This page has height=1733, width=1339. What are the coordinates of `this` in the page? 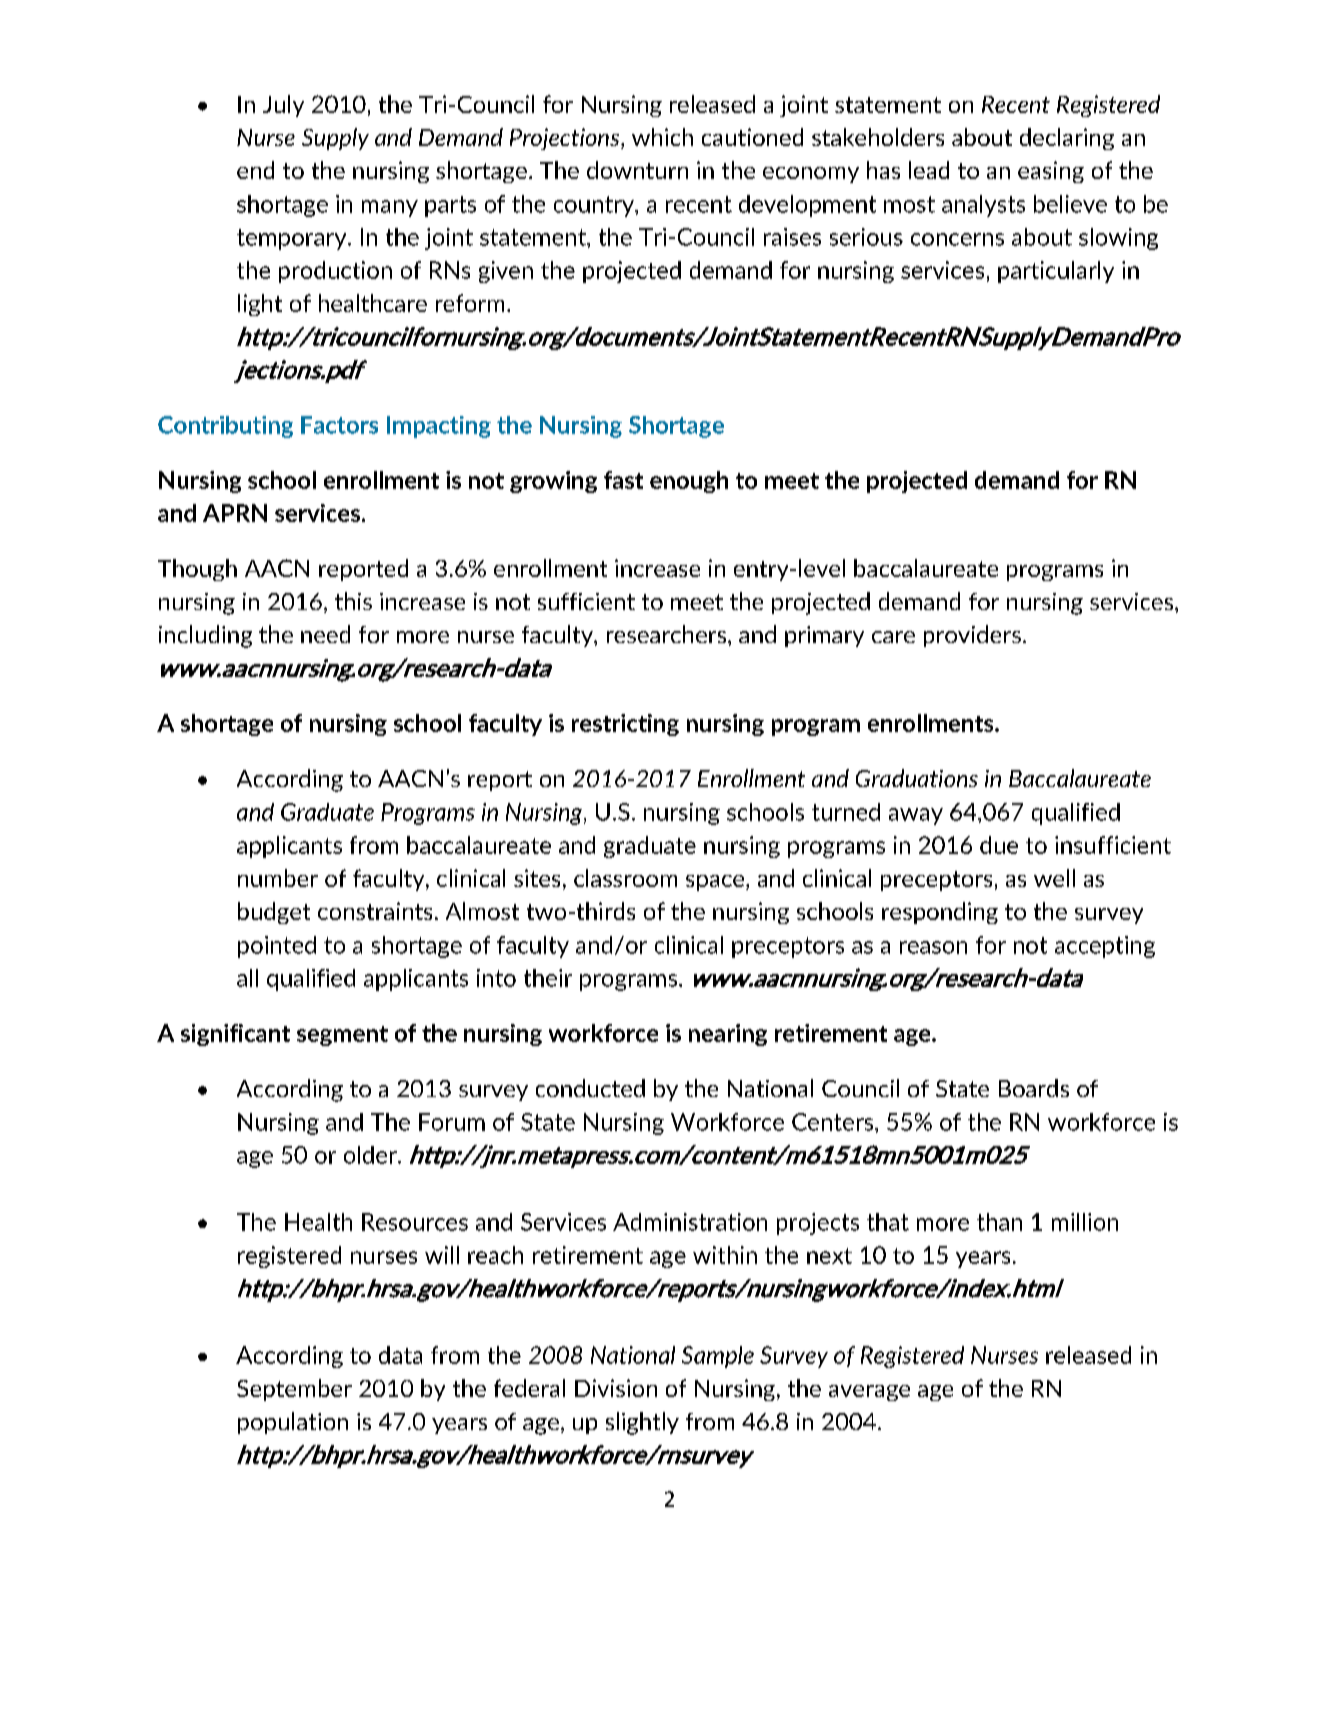 It's located at (353, 601).
